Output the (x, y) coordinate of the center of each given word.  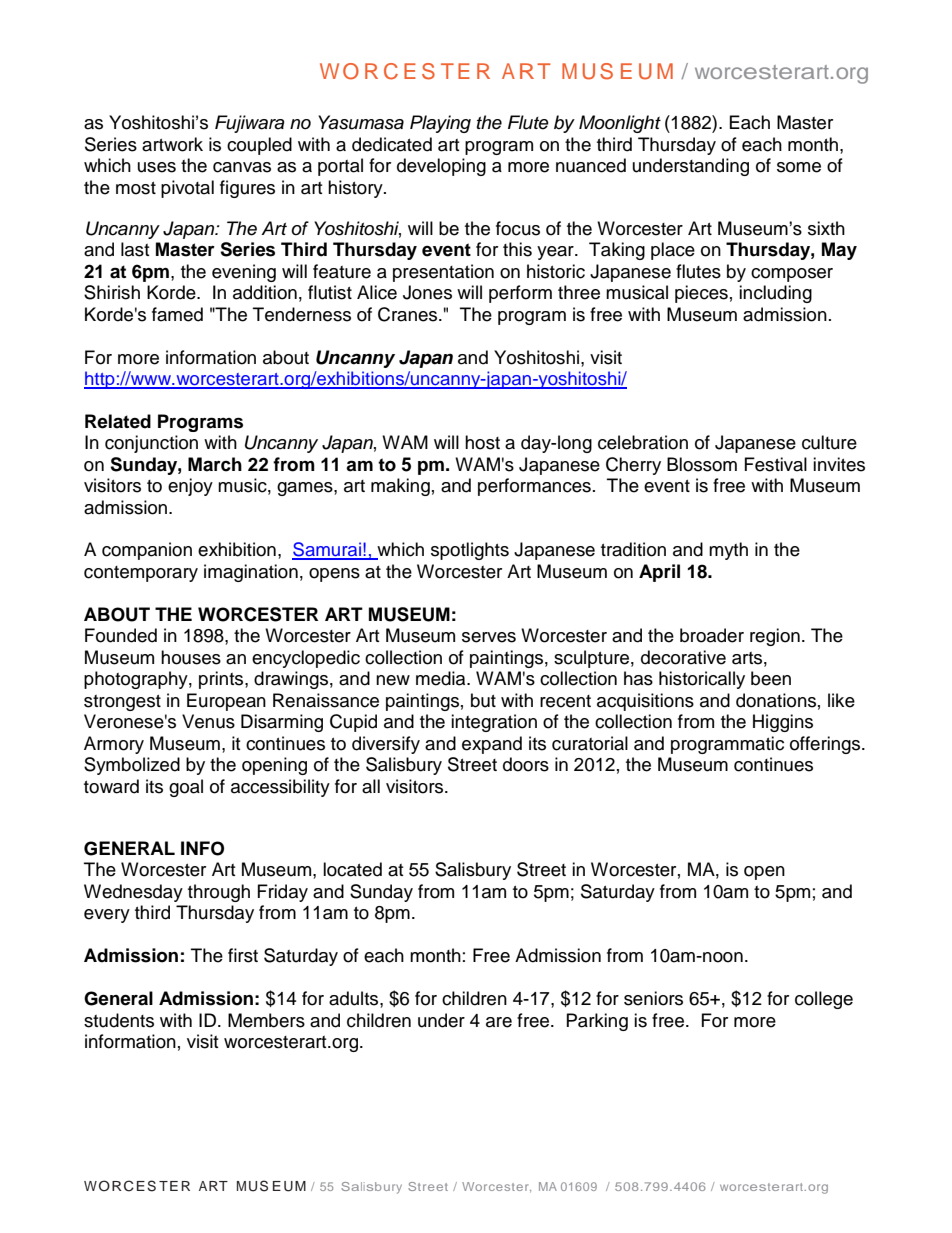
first (243, 955)
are (499, 1022)
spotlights (470, 551)
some (799, 167)
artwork (172, 144)
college (824, 1000)
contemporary (141, 574)
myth (728, 551)
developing (441, 167)
